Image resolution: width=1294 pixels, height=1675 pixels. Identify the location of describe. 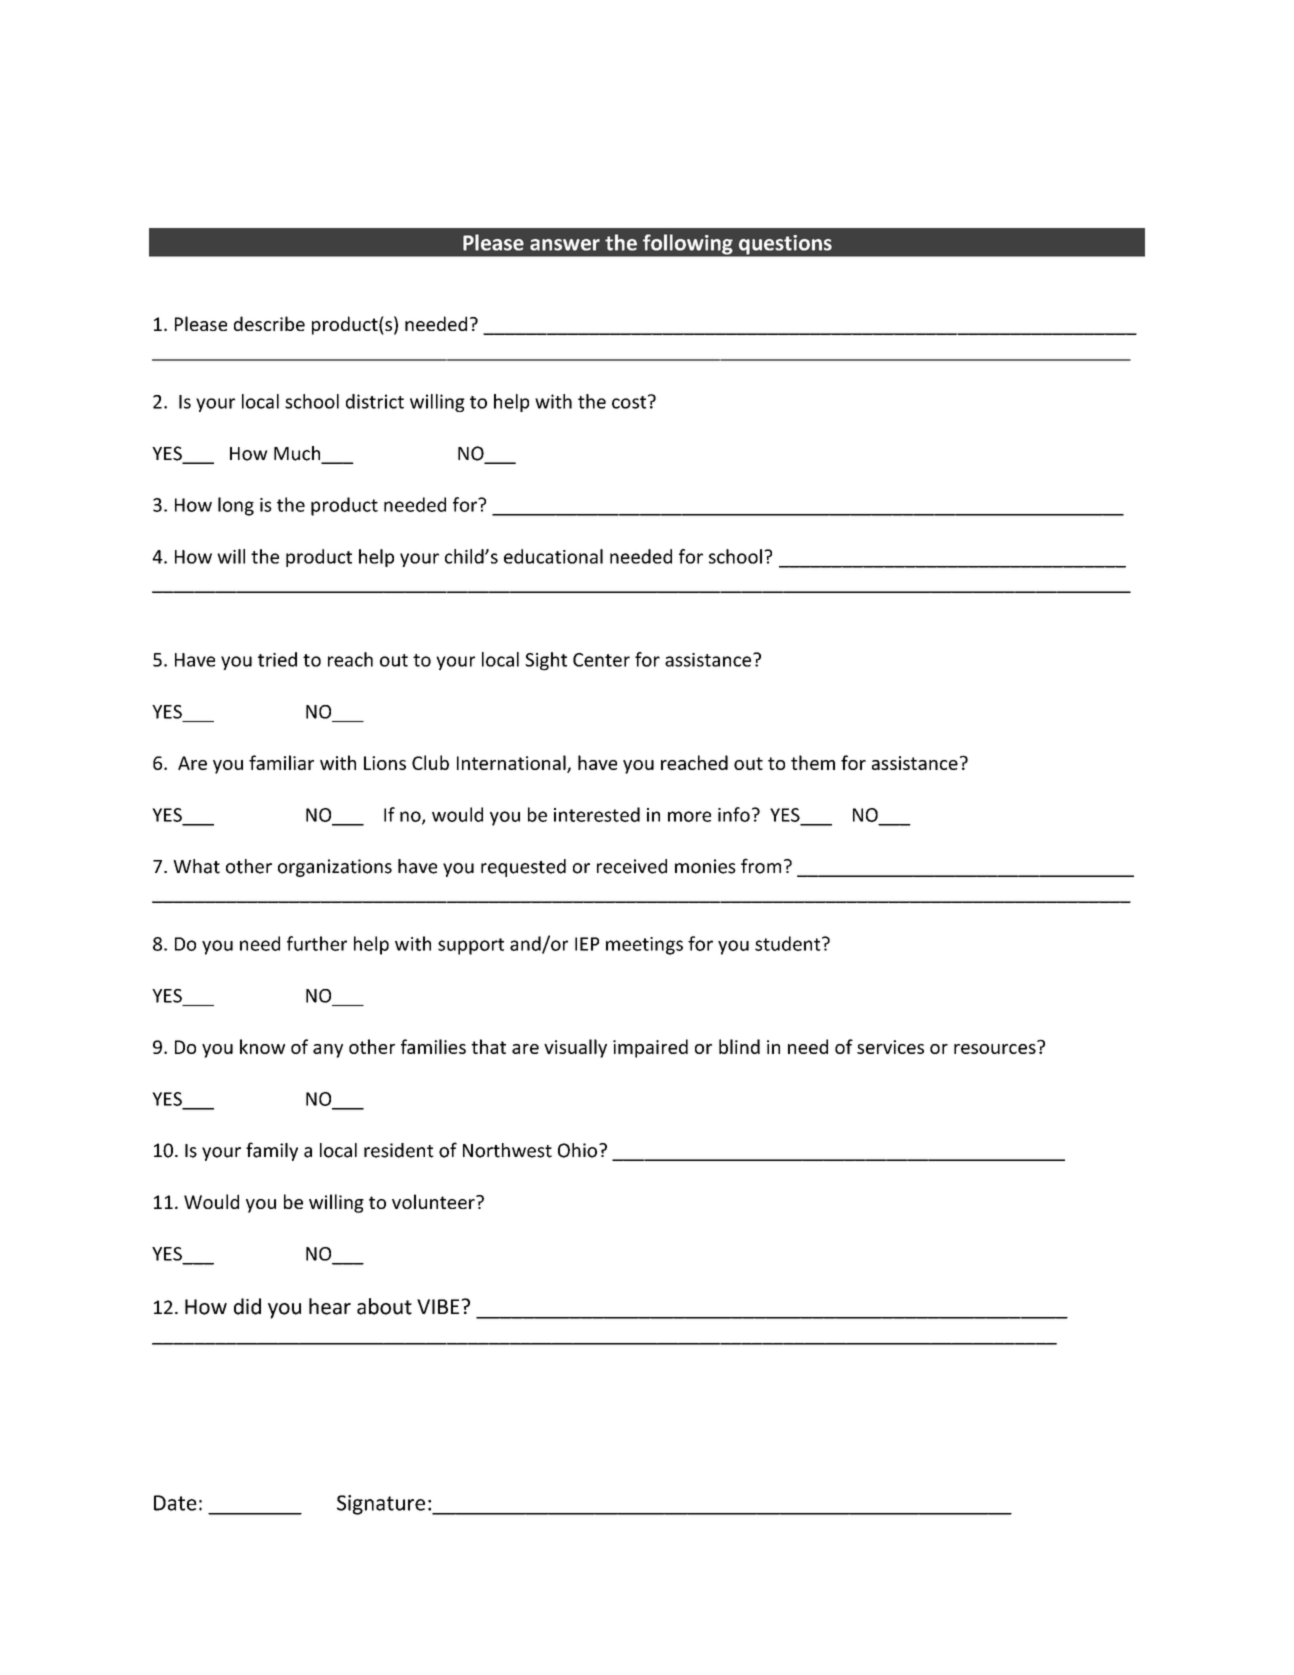
(269, 323).
